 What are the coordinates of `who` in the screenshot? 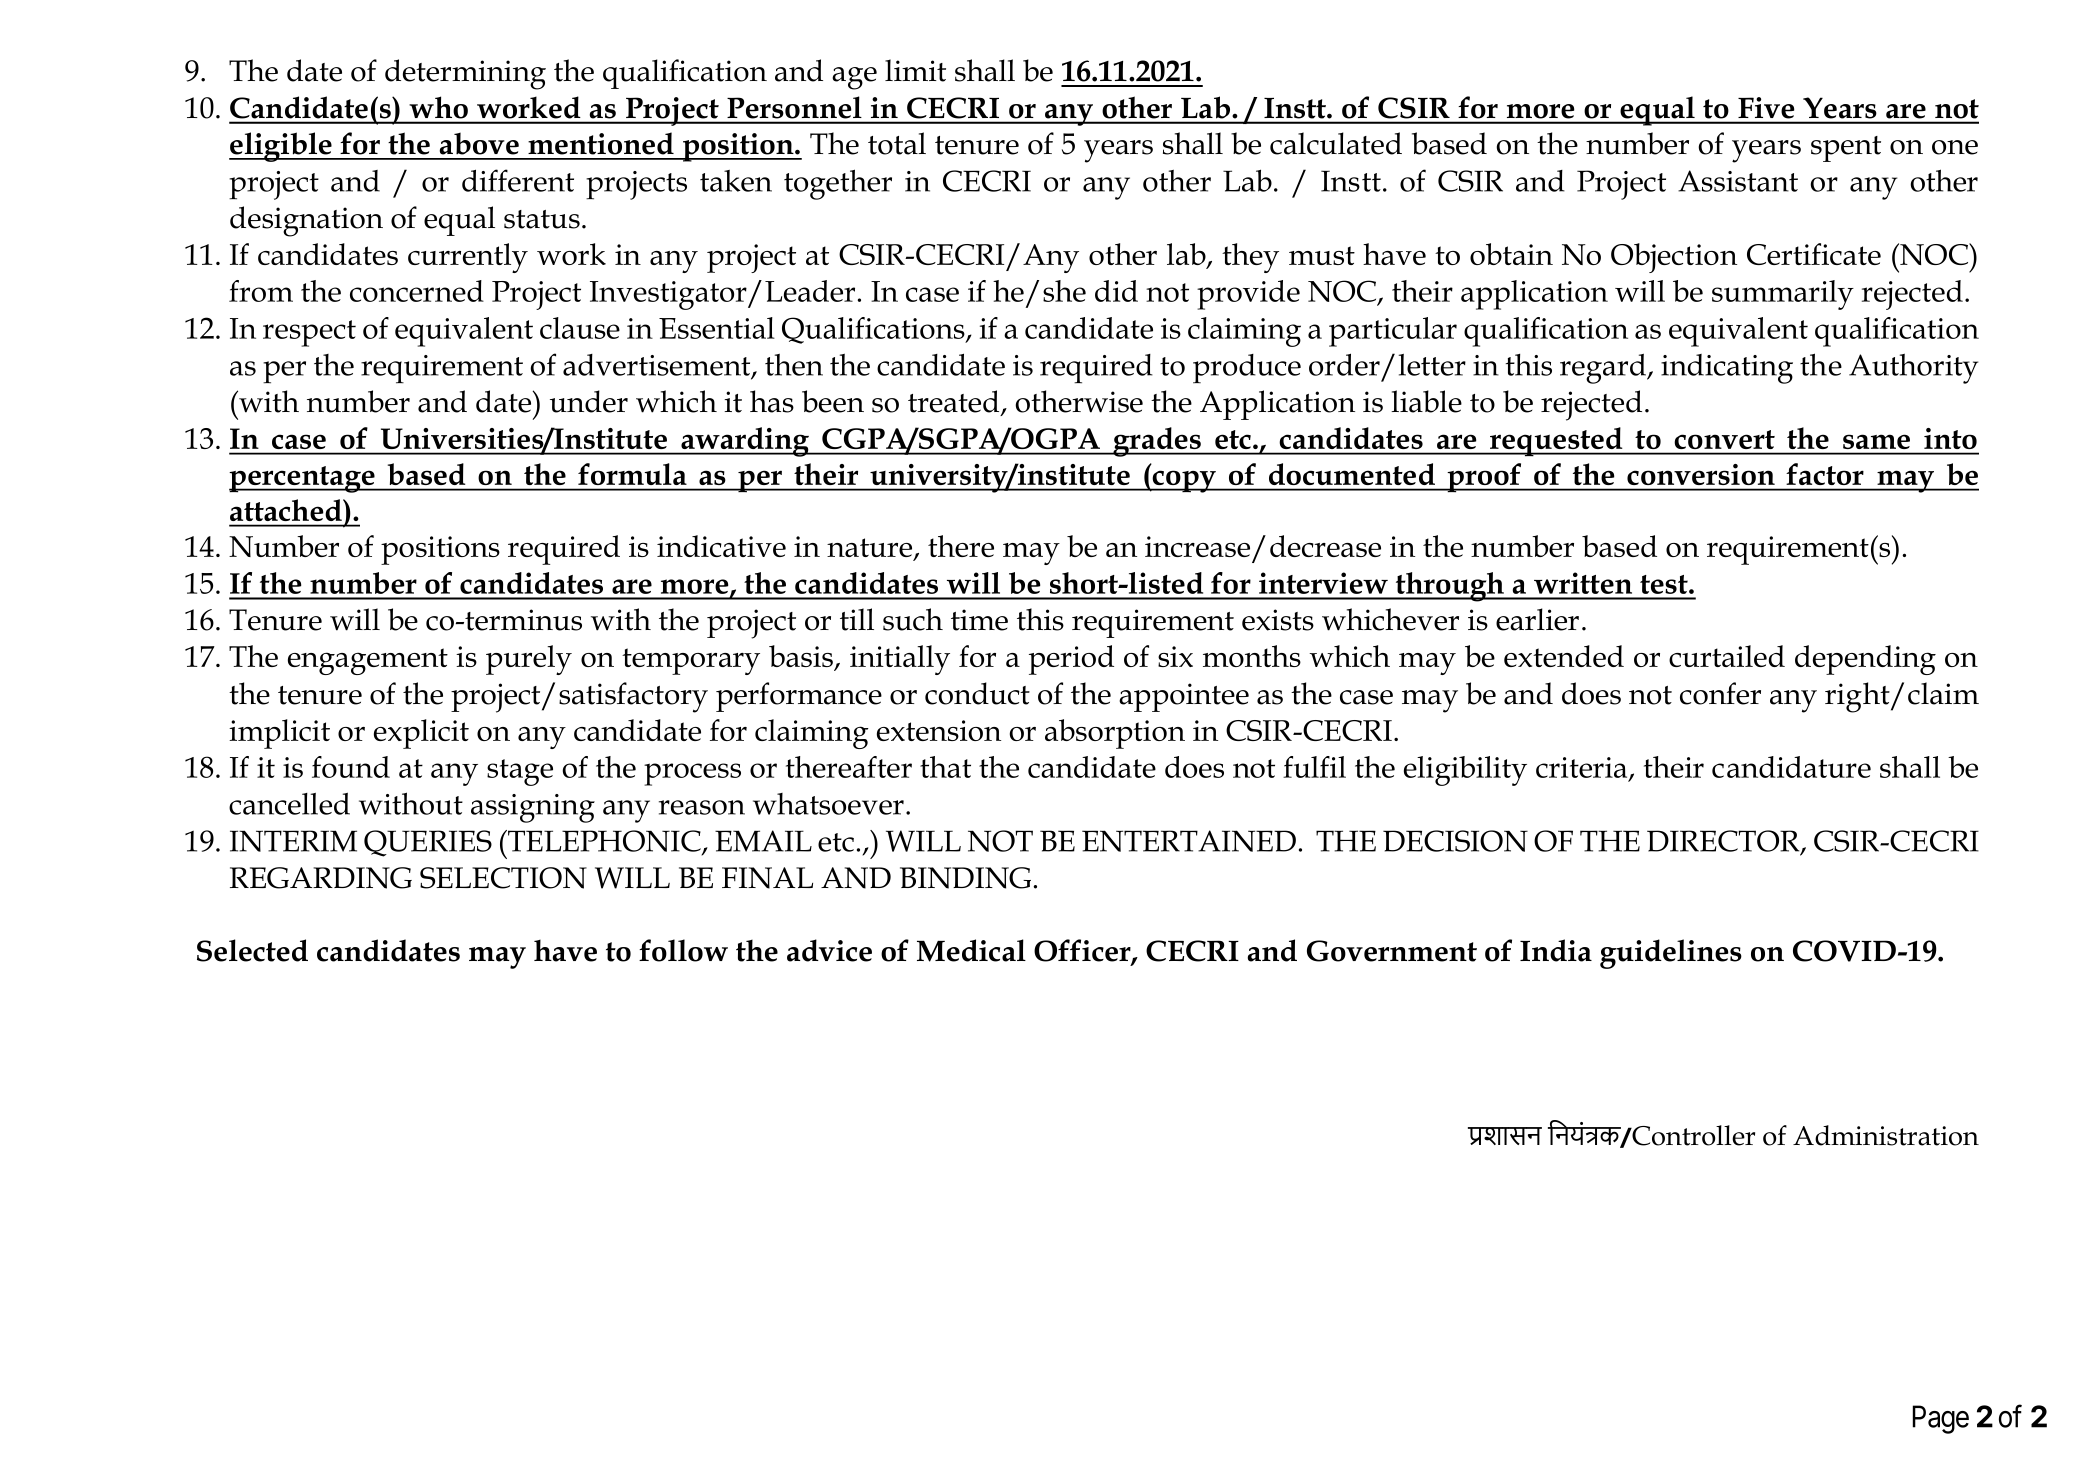 It's located at (439, 108).
